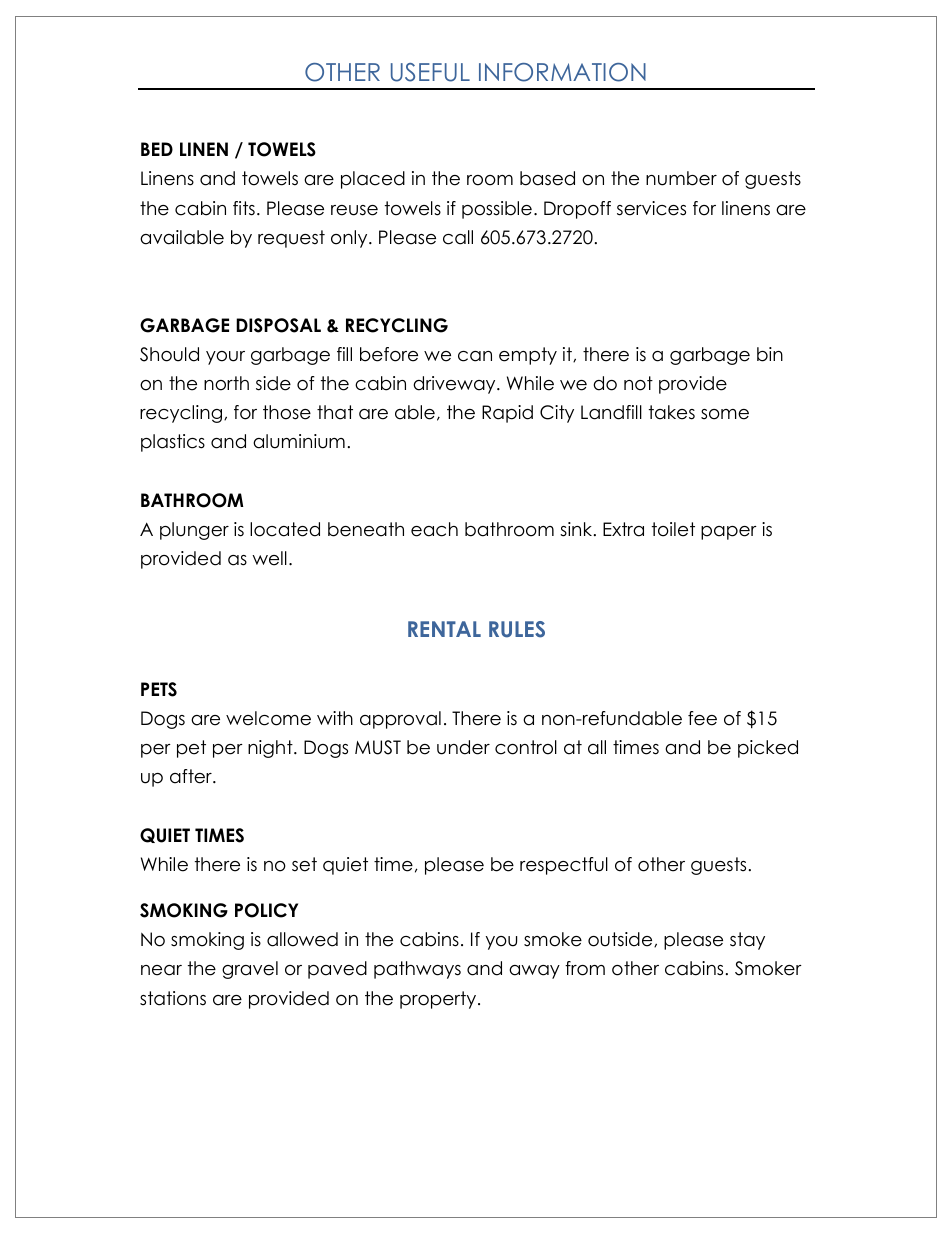  I want to click on BED, so click(157, 149).
